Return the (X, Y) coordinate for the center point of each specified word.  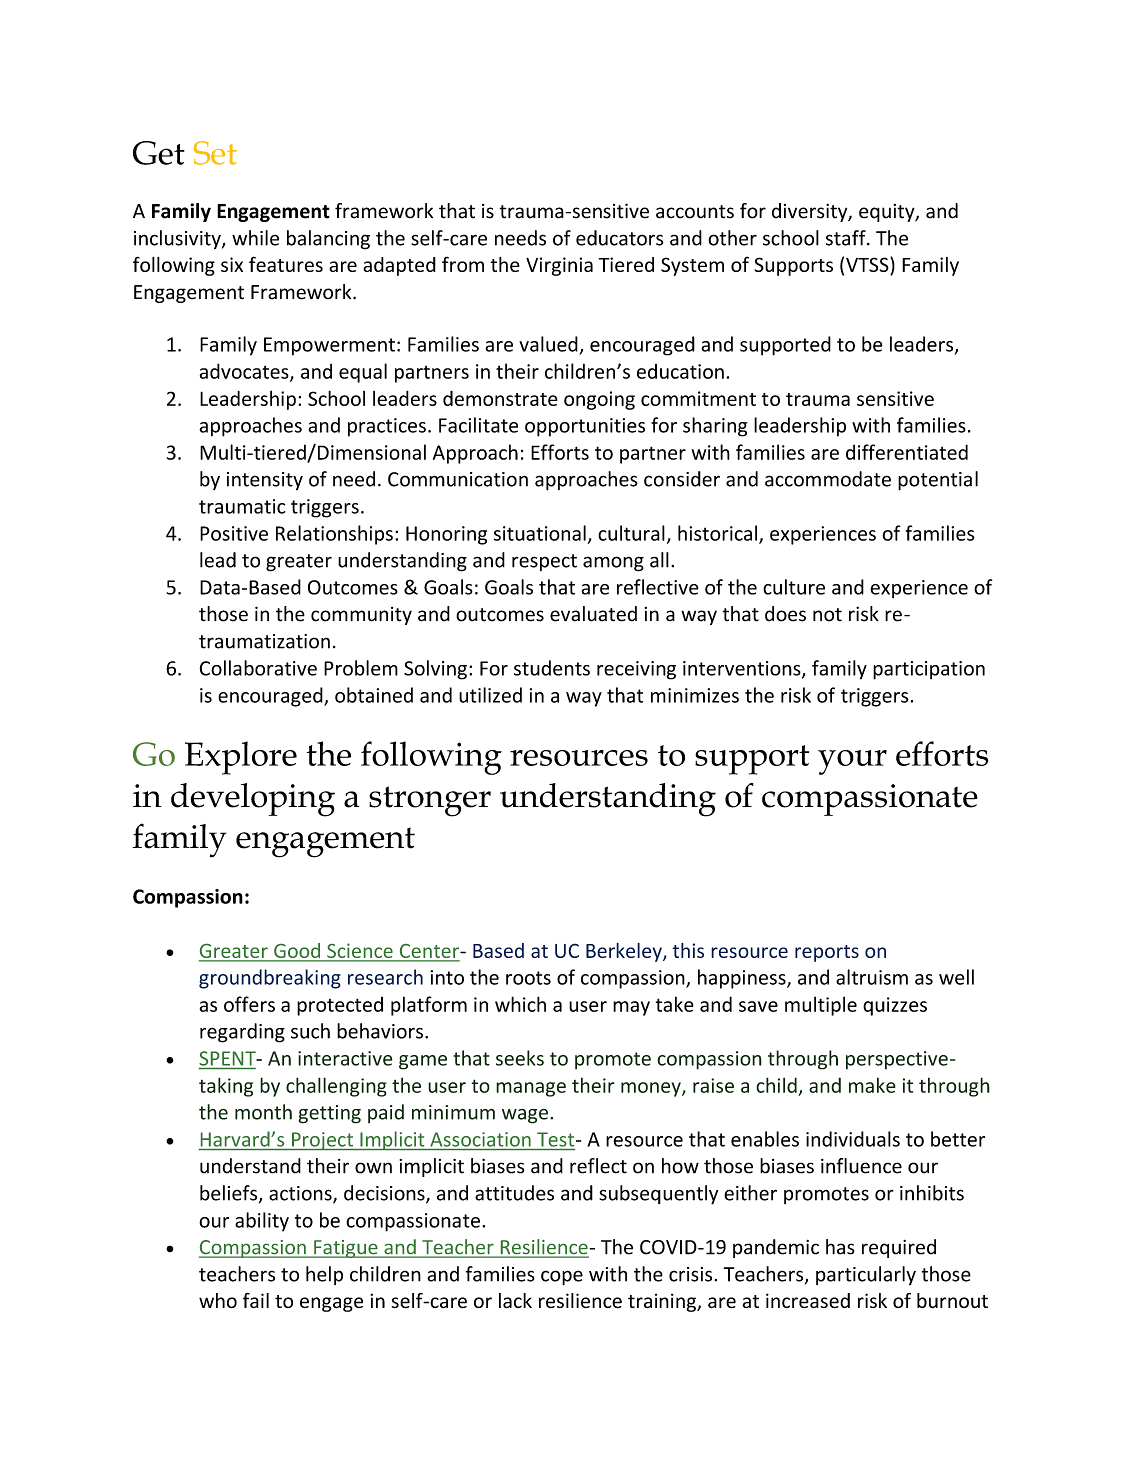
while (255, 238)
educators (620, 238)
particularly (866, 1275)
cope (562, 1278)
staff (847, 238)
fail (256, 1300)
